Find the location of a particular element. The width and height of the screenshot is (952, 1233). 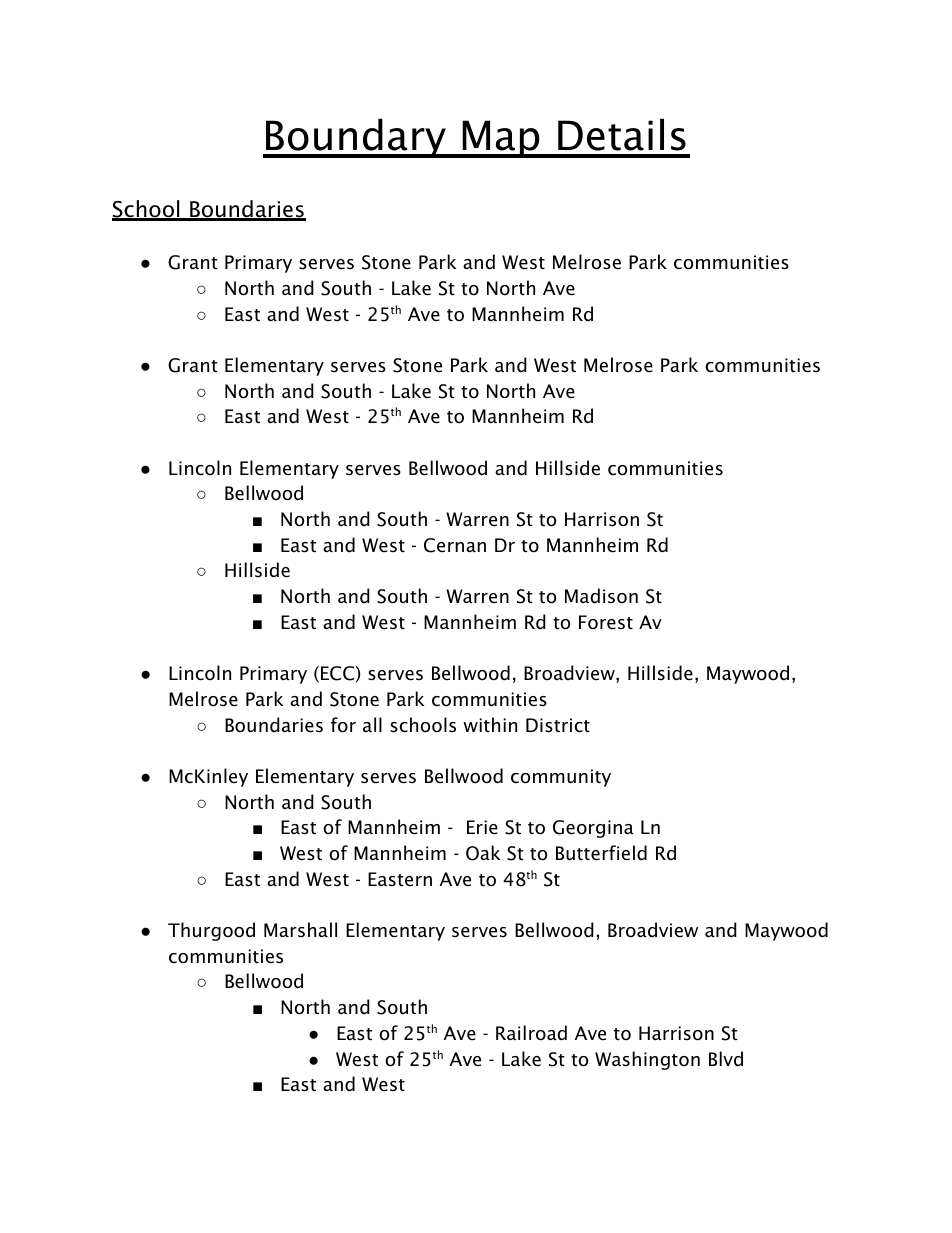

Butterfield is located at coordinates (601, 853).
